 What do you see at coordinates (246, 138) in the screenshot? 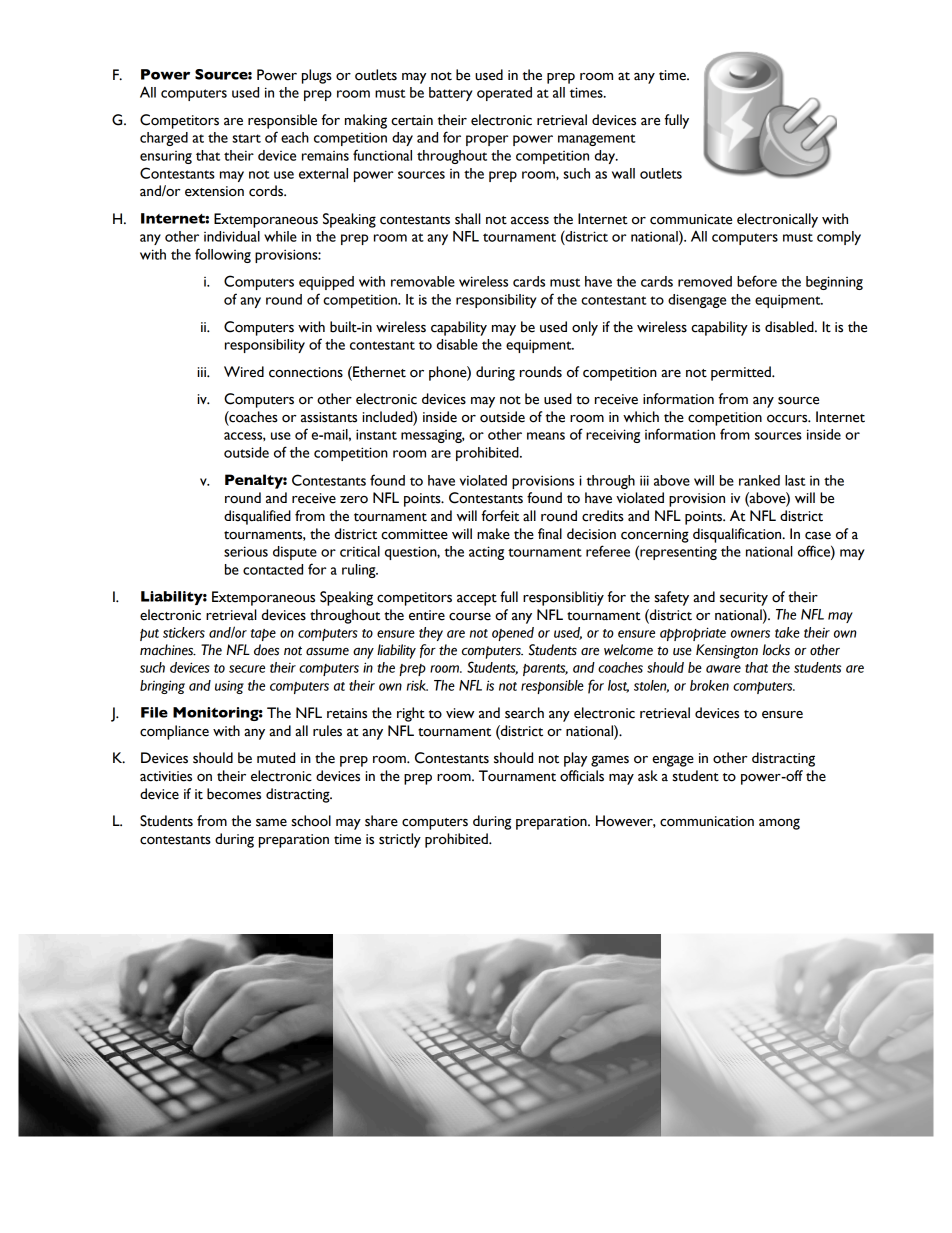
I see `start` at bounding box center [246, 138].
